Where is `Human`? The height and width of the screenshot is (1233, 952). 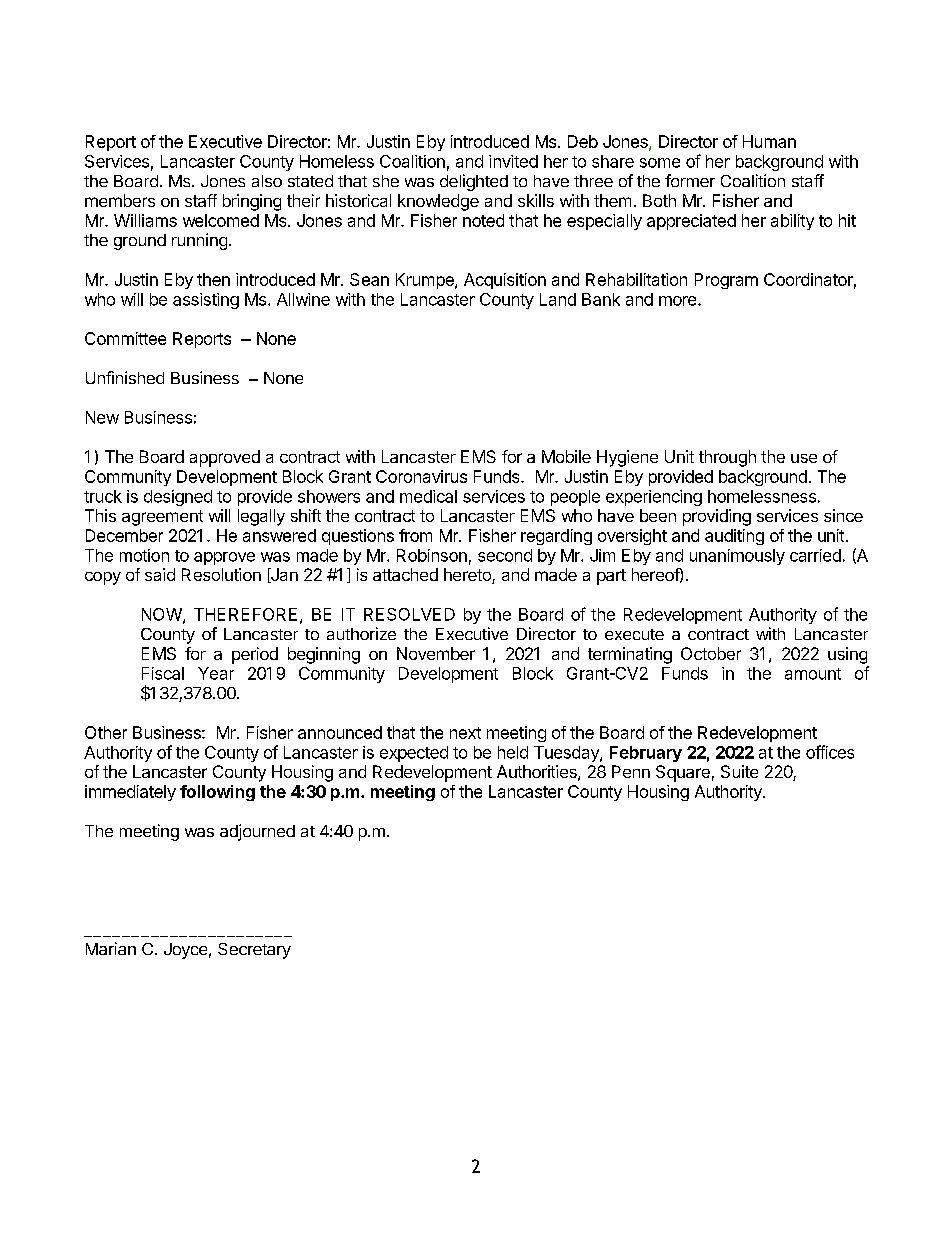
Human is located at coordinates (769, 141).
